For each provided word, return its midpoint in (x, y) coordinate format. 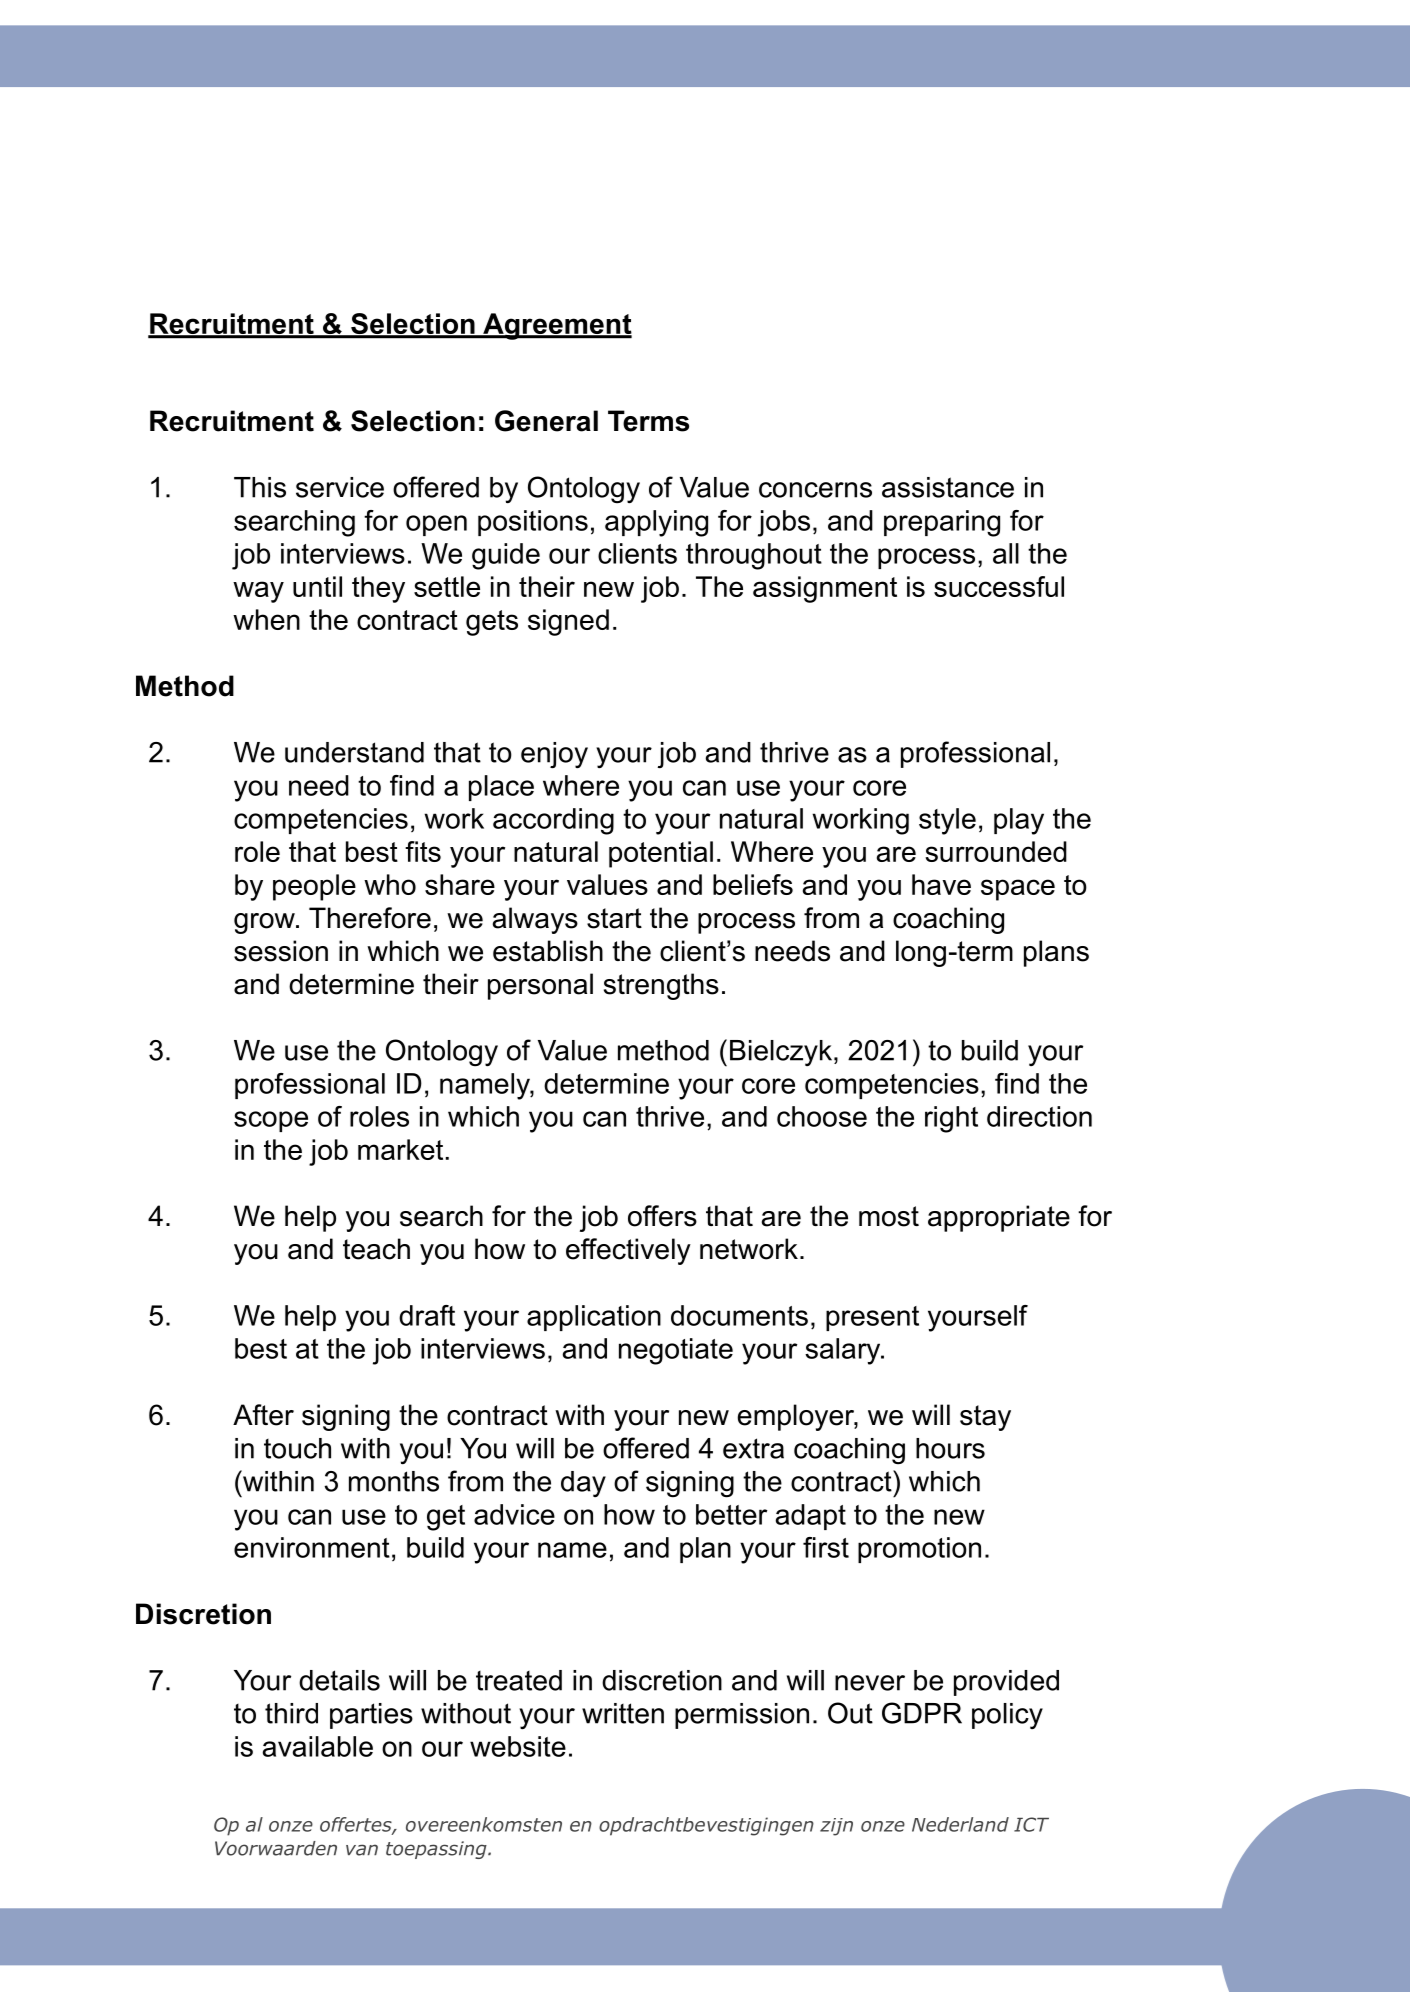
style (947, 821)
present (872, 1318)
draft (427, 1315)
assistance (948, 487)
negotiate (676, 1351)
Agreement (556, 326)
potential (661, 854)
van (362, 1850)
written (623, 1713)
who (390, 884)
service (340, 487)
